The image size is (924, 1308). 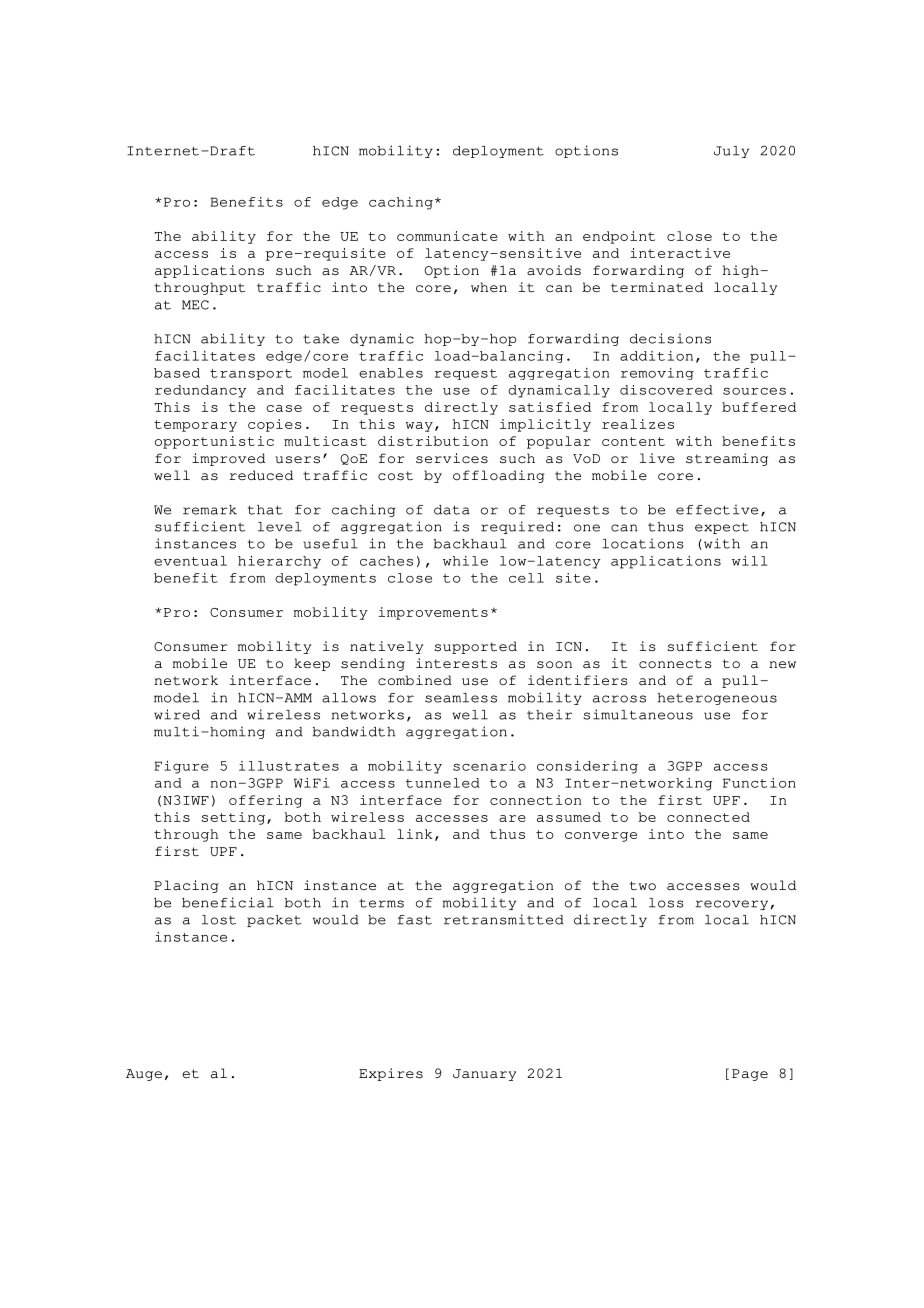 I want to click on connects, so click(x=675, y=664).
